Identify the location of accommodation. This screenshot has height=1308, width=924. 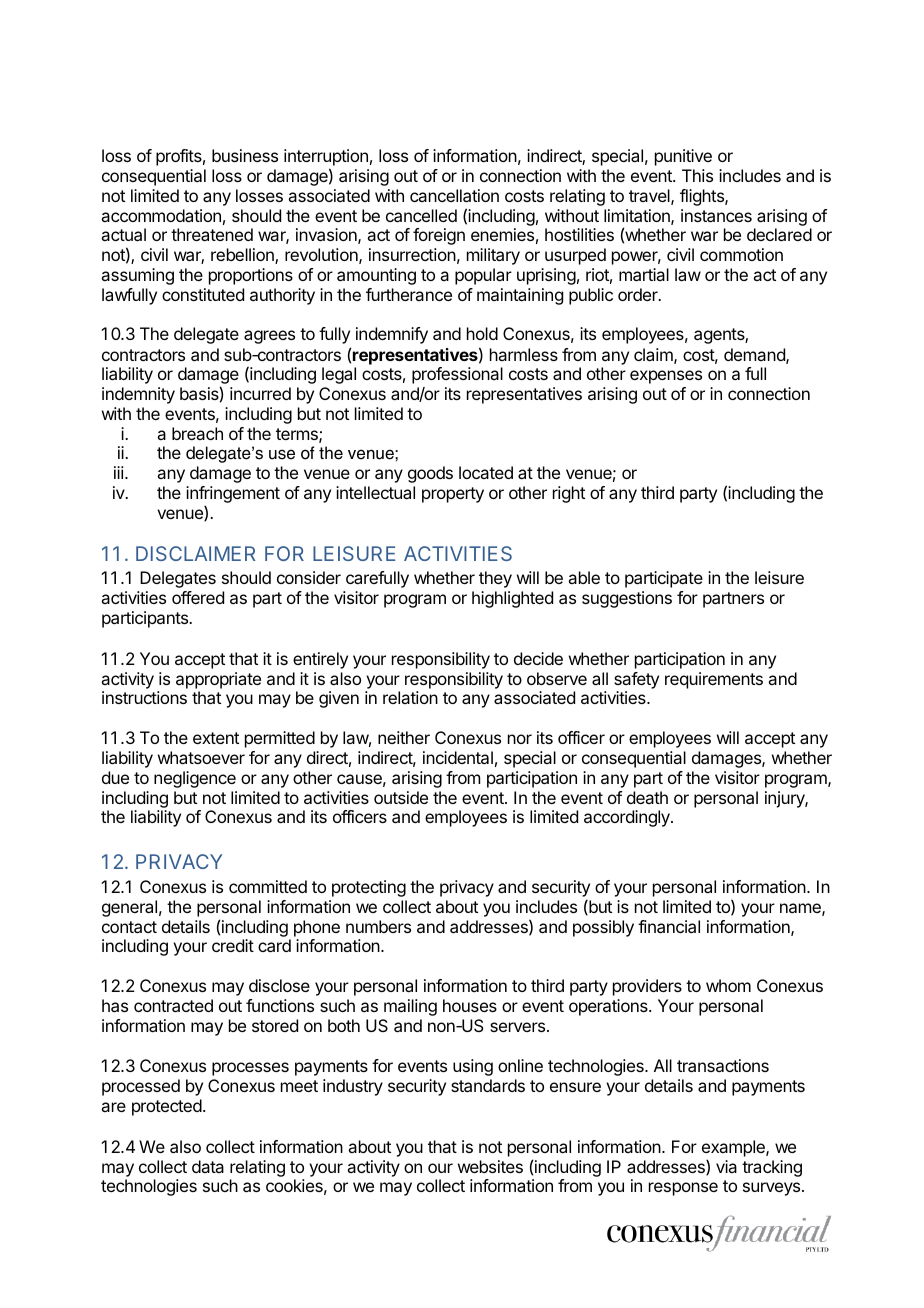
(161, 215).
